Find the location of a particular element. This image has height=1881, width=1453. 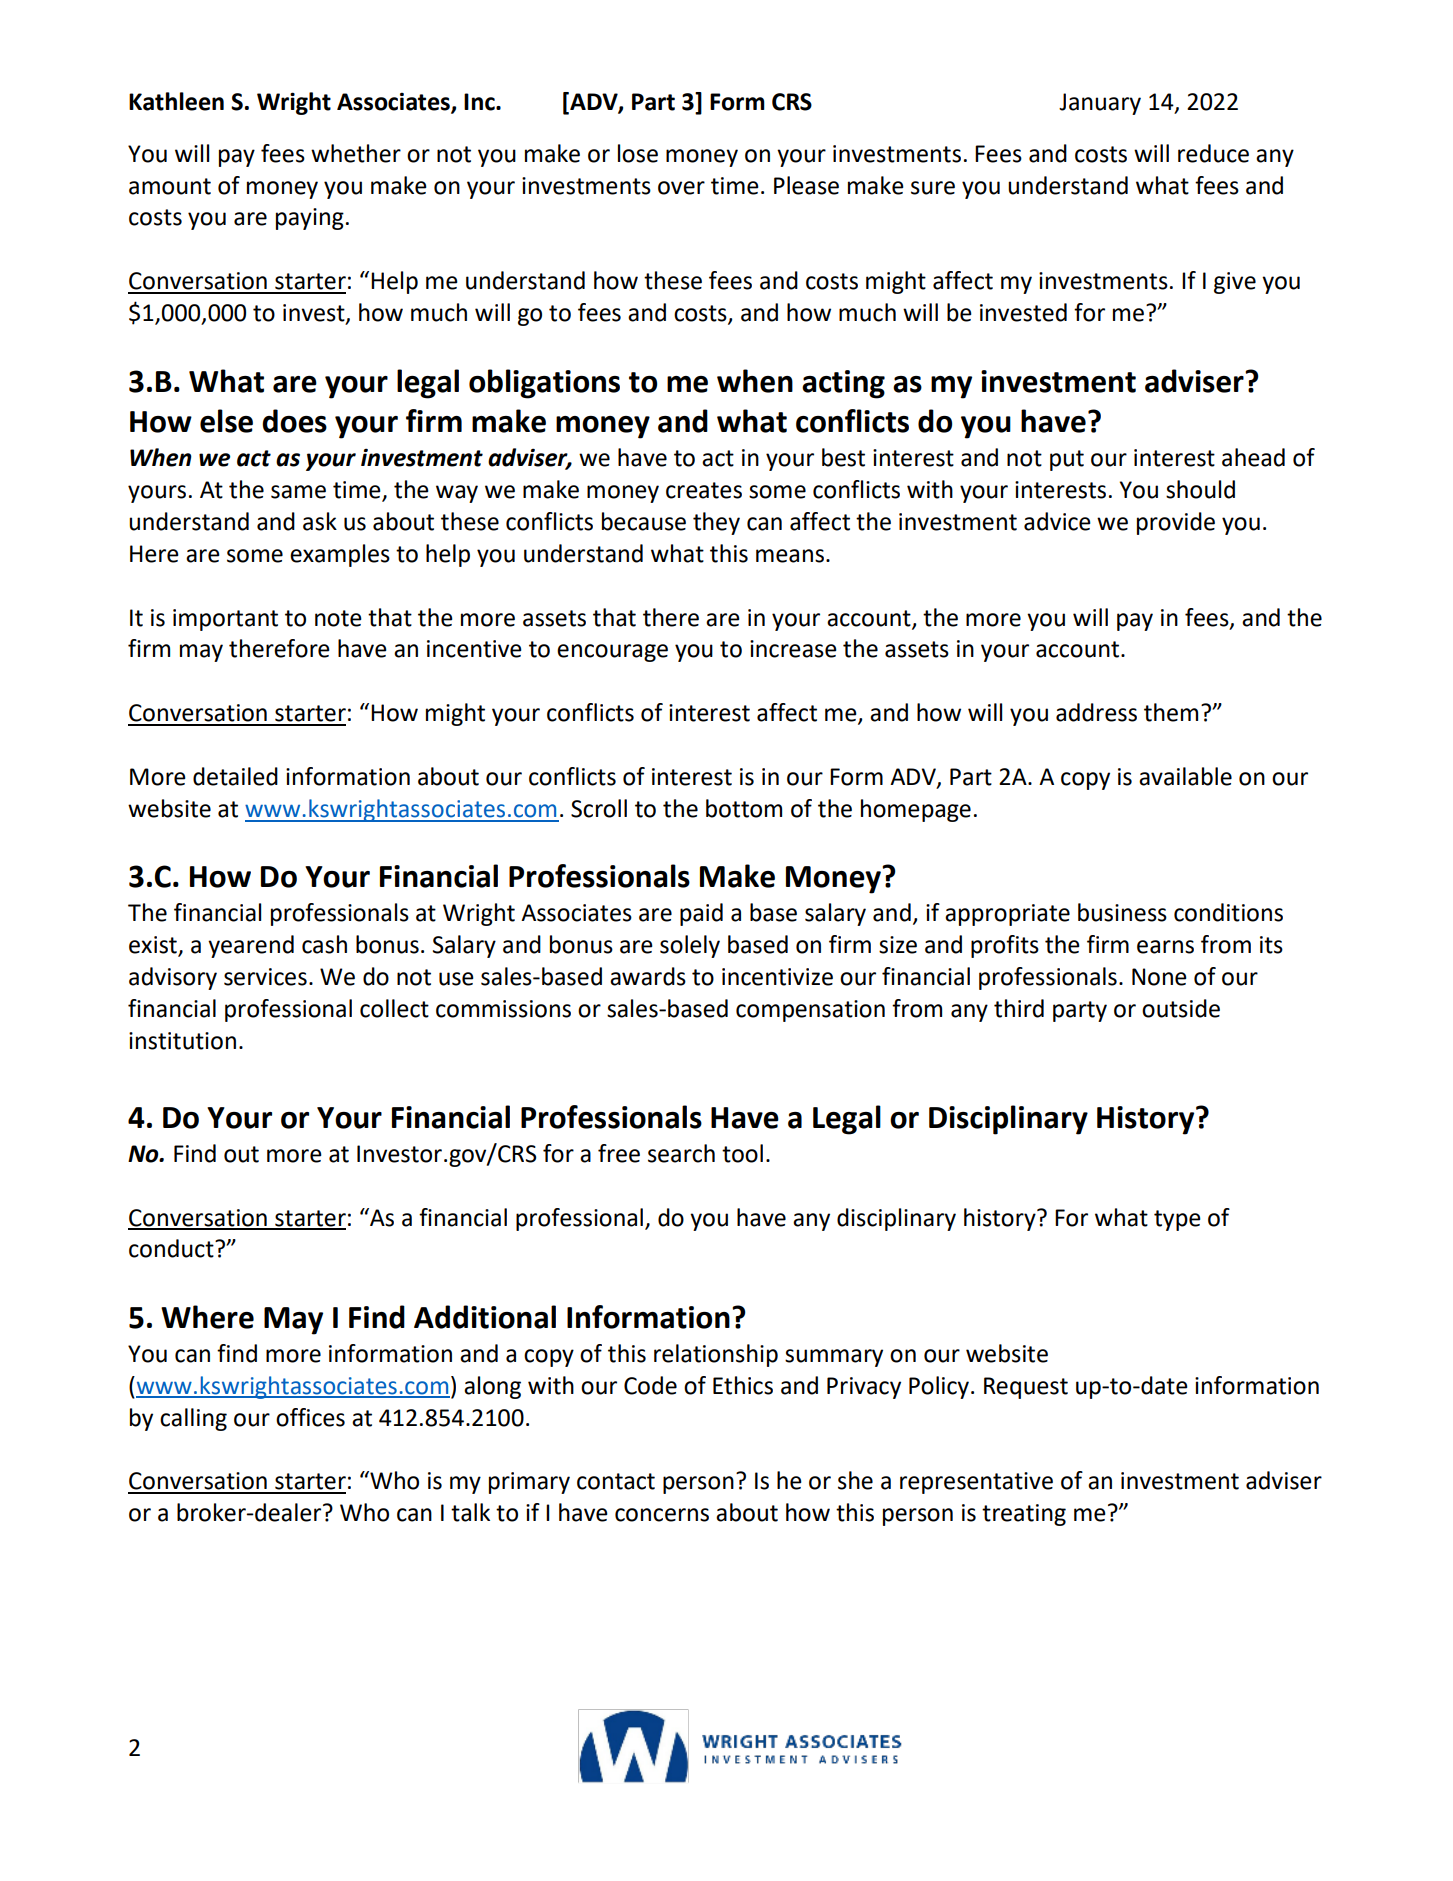

January is located at coordinates (1100, 104).
